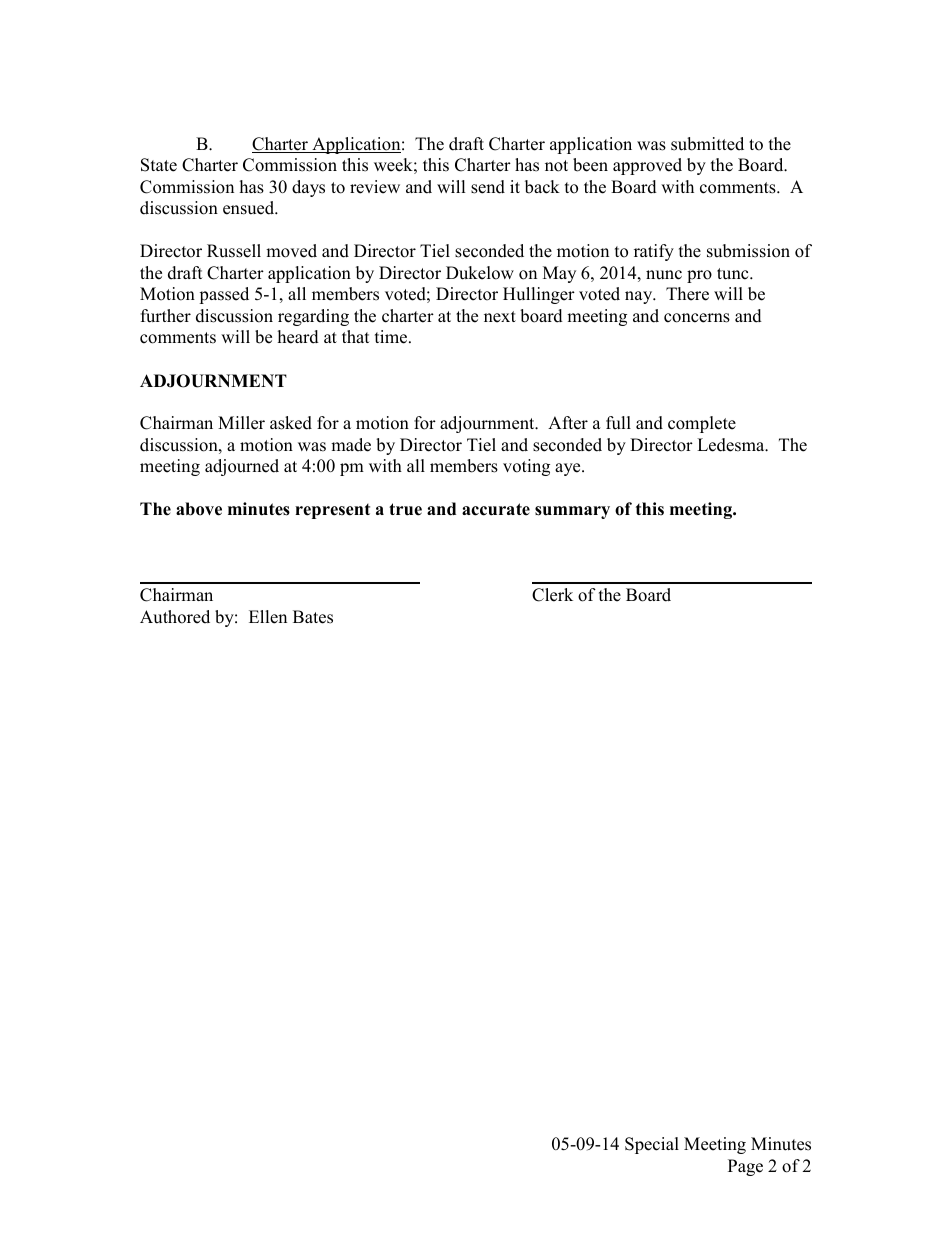 This screenshot has width=952, height=1233. What do you see at coordinates (552, 595) in the screenshot?
I see `Clerk` at bounding box center [552, 595].
